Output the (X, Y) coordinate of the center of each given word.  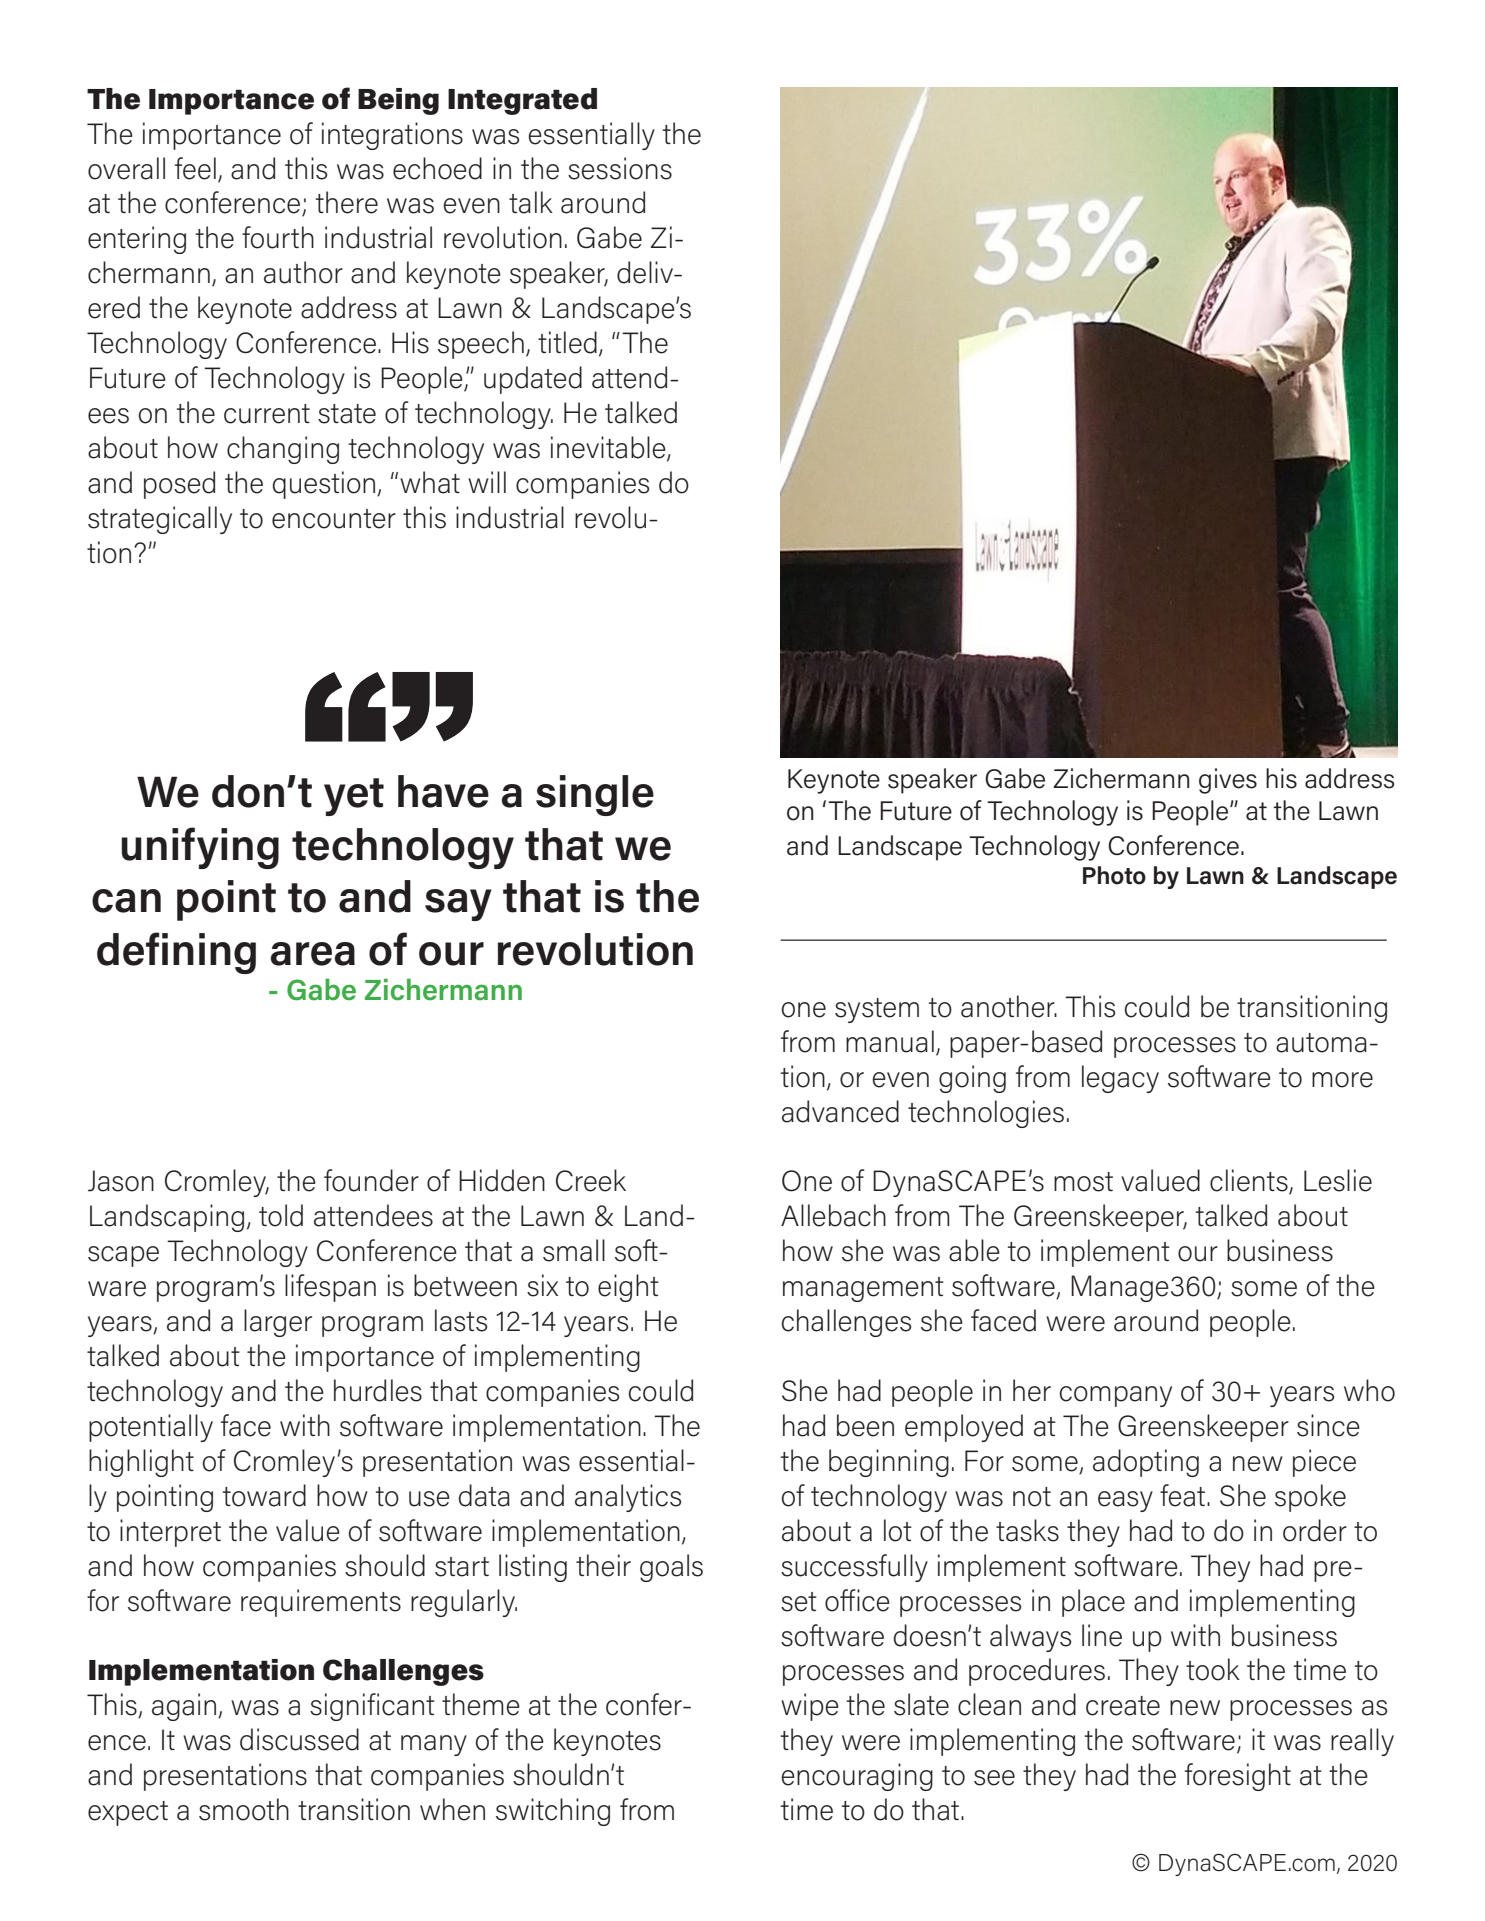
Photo (1114, 875)
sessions (620, 168)
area (313, 954)
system (877, 1010)
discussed (299, 1739)
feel (195, 168)
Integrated (522, 101)
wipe (810, 1707)
